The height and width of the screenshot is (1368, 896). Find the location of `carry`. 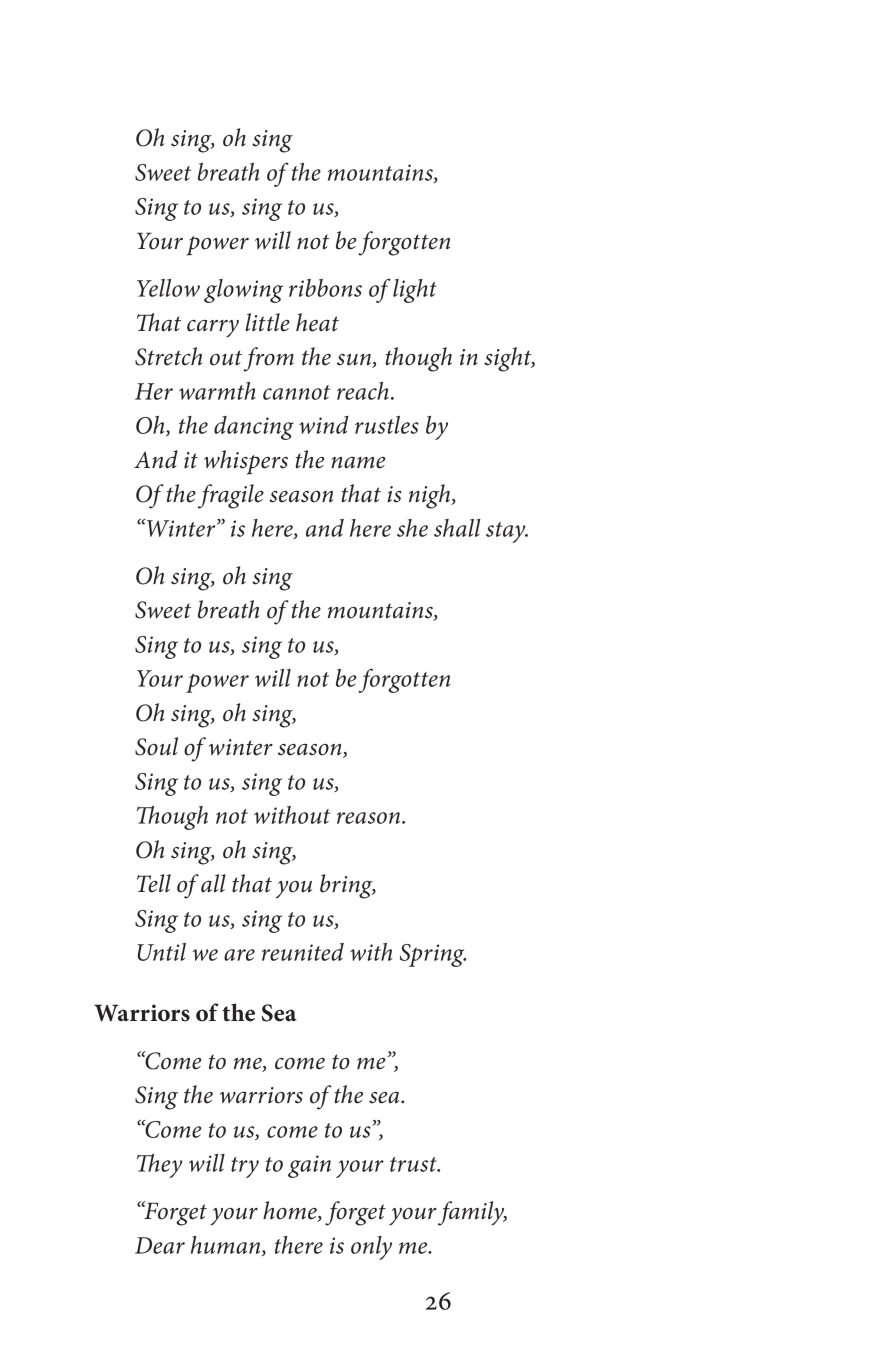

carry is located at coordinates (213, 329).
